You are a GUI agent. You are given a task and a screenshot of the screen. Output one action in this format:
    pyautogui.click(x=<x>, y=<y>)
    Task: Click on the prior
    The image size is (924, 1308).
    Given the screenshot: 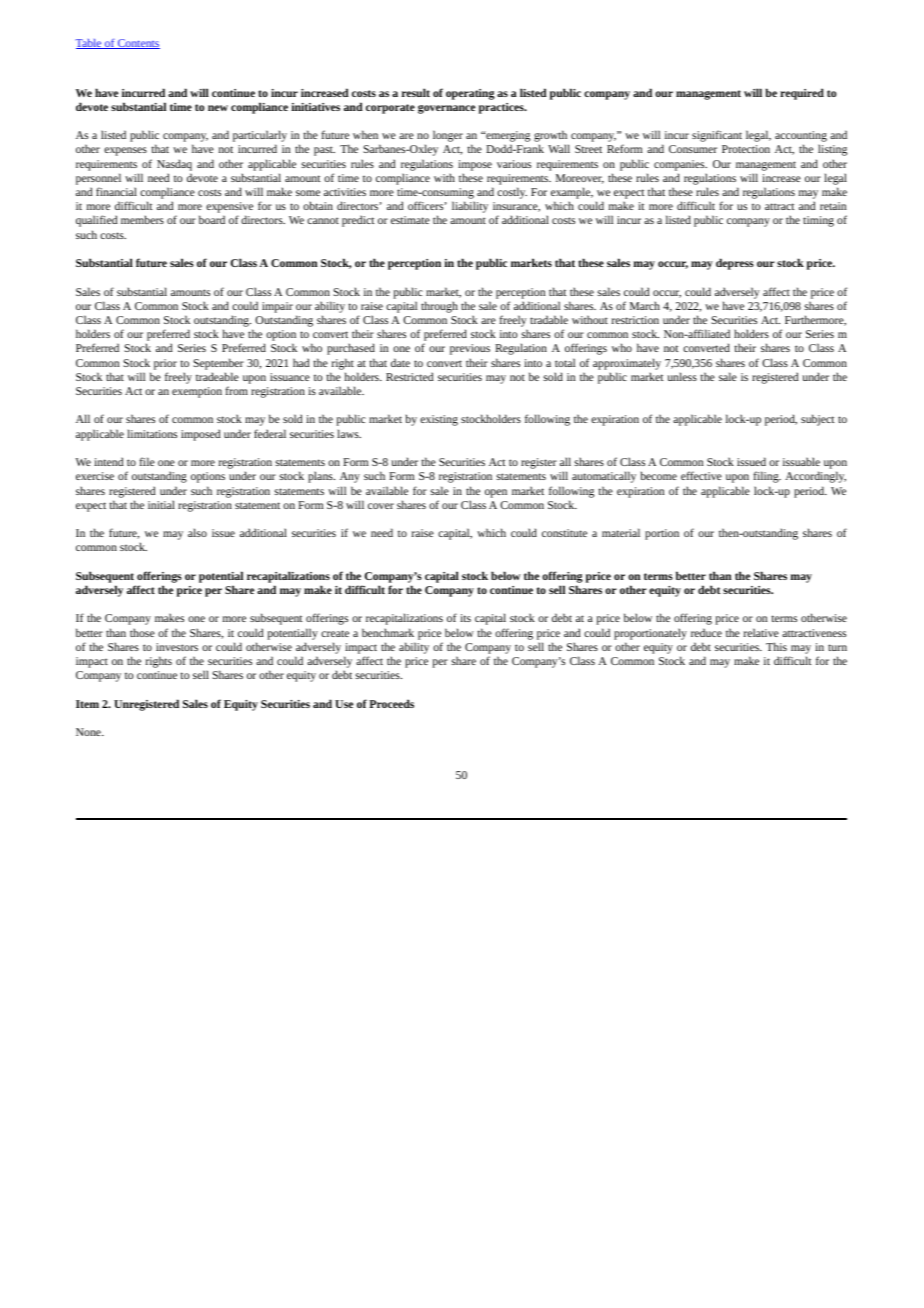 What is the action you would take?
    pyautogui.click(x=165, y=364)
